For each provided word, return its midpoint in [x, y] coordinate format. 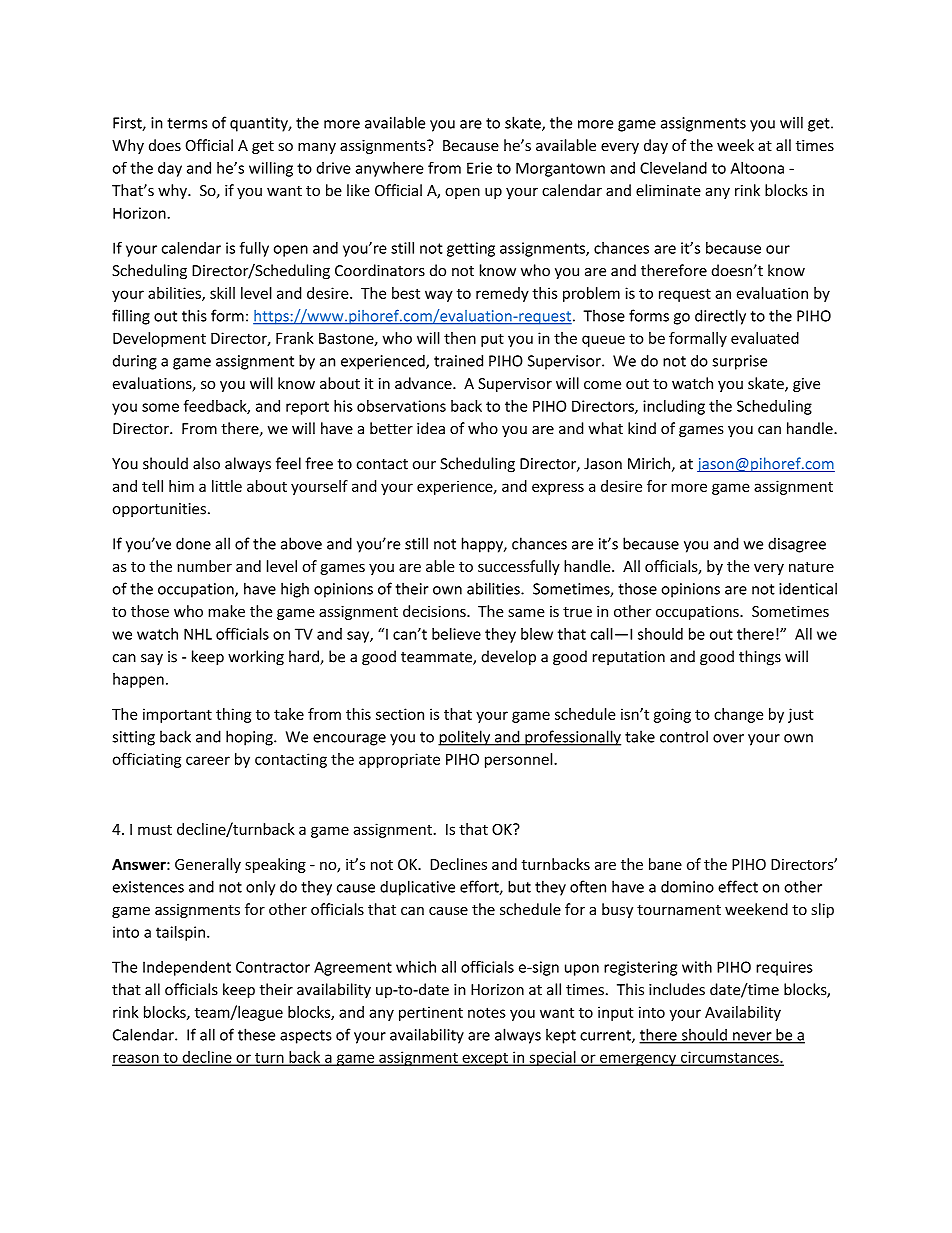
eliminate [668, 190]
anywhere [389, 169]
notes [487, 1012]
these [256, 1034]
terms [187, 123]
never [752, 1037]
